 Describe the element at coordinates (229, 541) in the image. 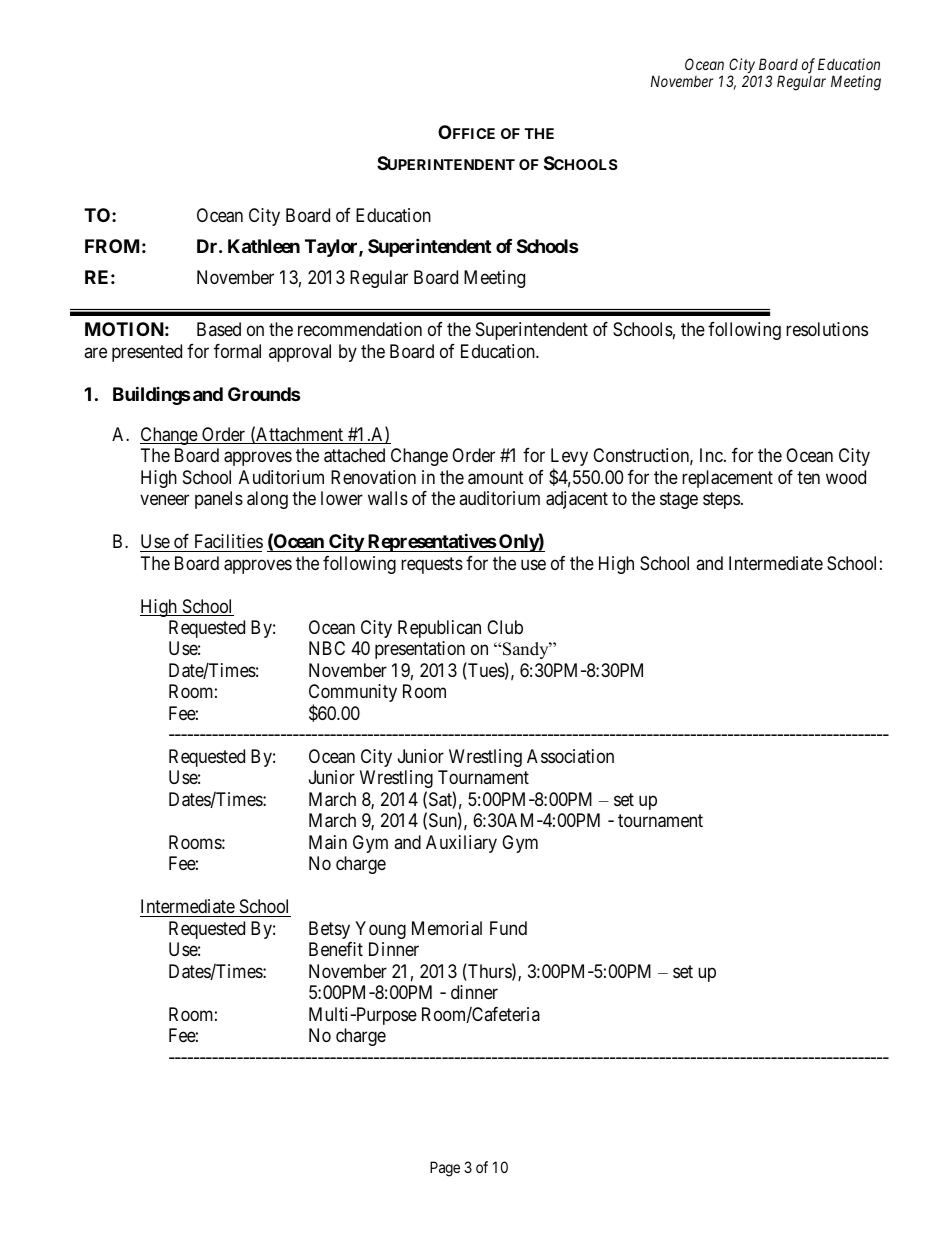

I see `Facilities` at that location.
